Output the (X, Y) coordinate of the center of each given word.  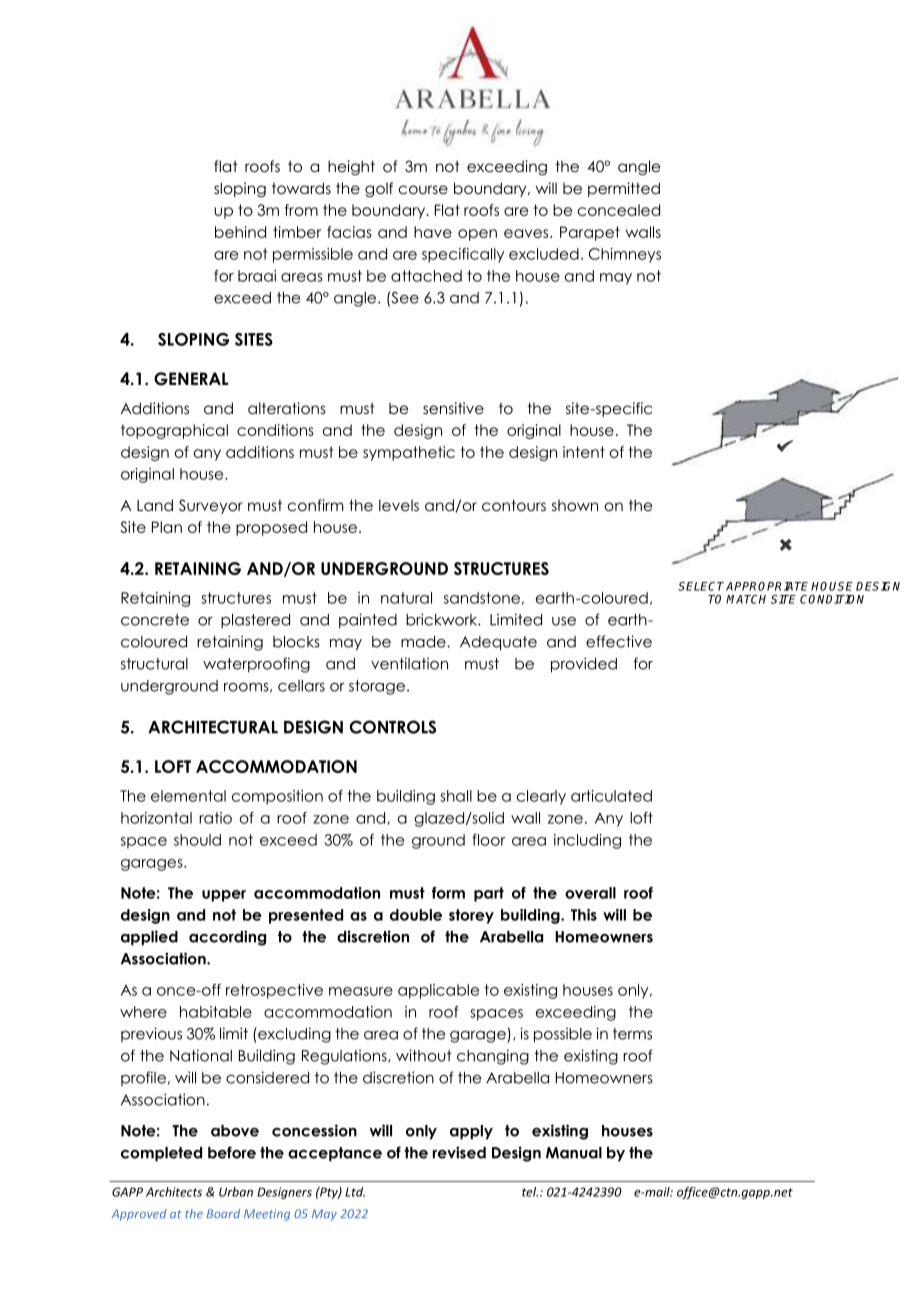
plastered (255, 621)
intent (584, 452)
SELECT (701, 586)
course (423, 190)
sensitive (453, 408)
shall (456, 796)
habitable (216, 1012)
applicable (438, 991)
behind (240, 232)
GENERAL (191, 379)
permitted (624, 189)
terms (632, 1034)
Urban (236, 1192)
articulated (611, 796)
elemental (188, 796)
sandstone (482, 598)
